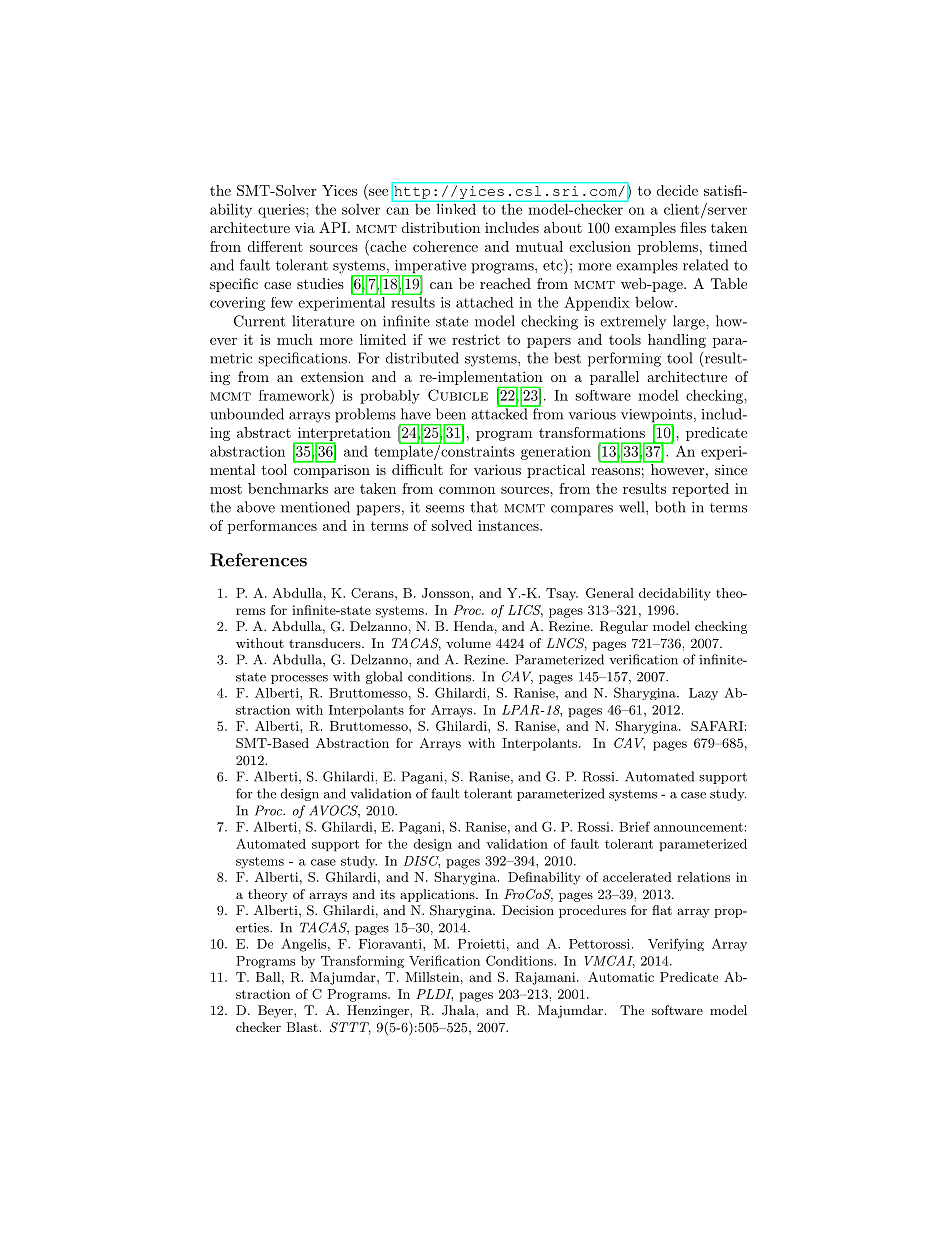 Image resolution: width=952 pixels, height=1233 pixels. I want to click on linked, so click(456, 208).
